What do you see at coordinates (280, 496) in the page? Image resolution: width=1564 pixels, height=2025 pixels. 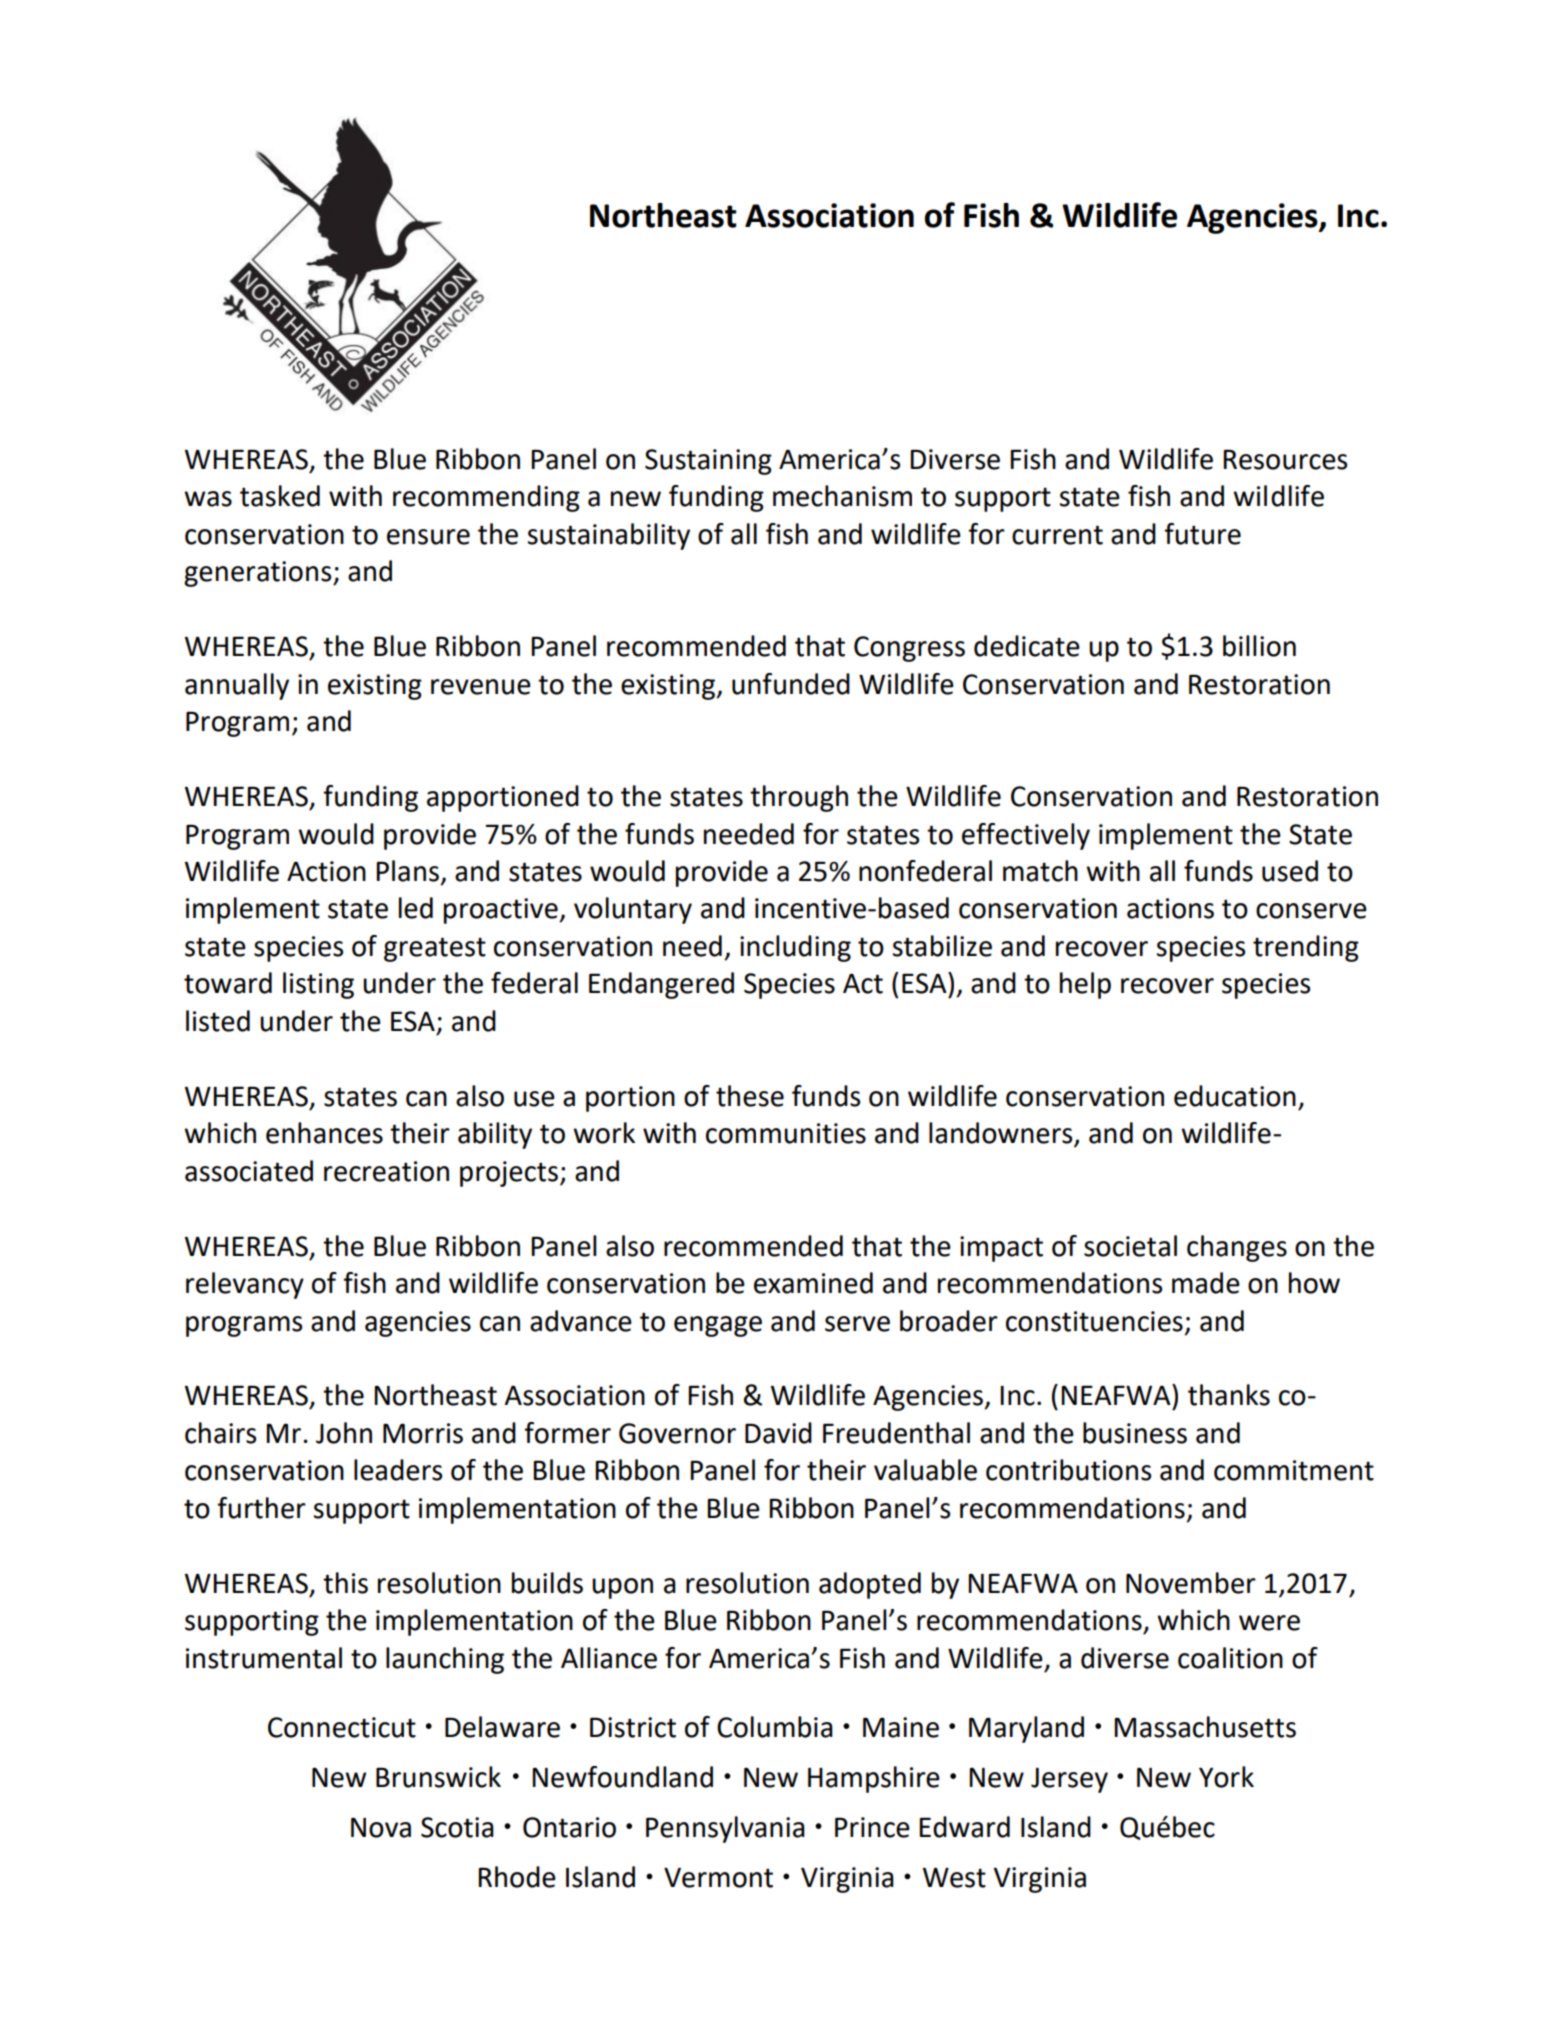 I see `tasked` at bounding box center [280, 496].
